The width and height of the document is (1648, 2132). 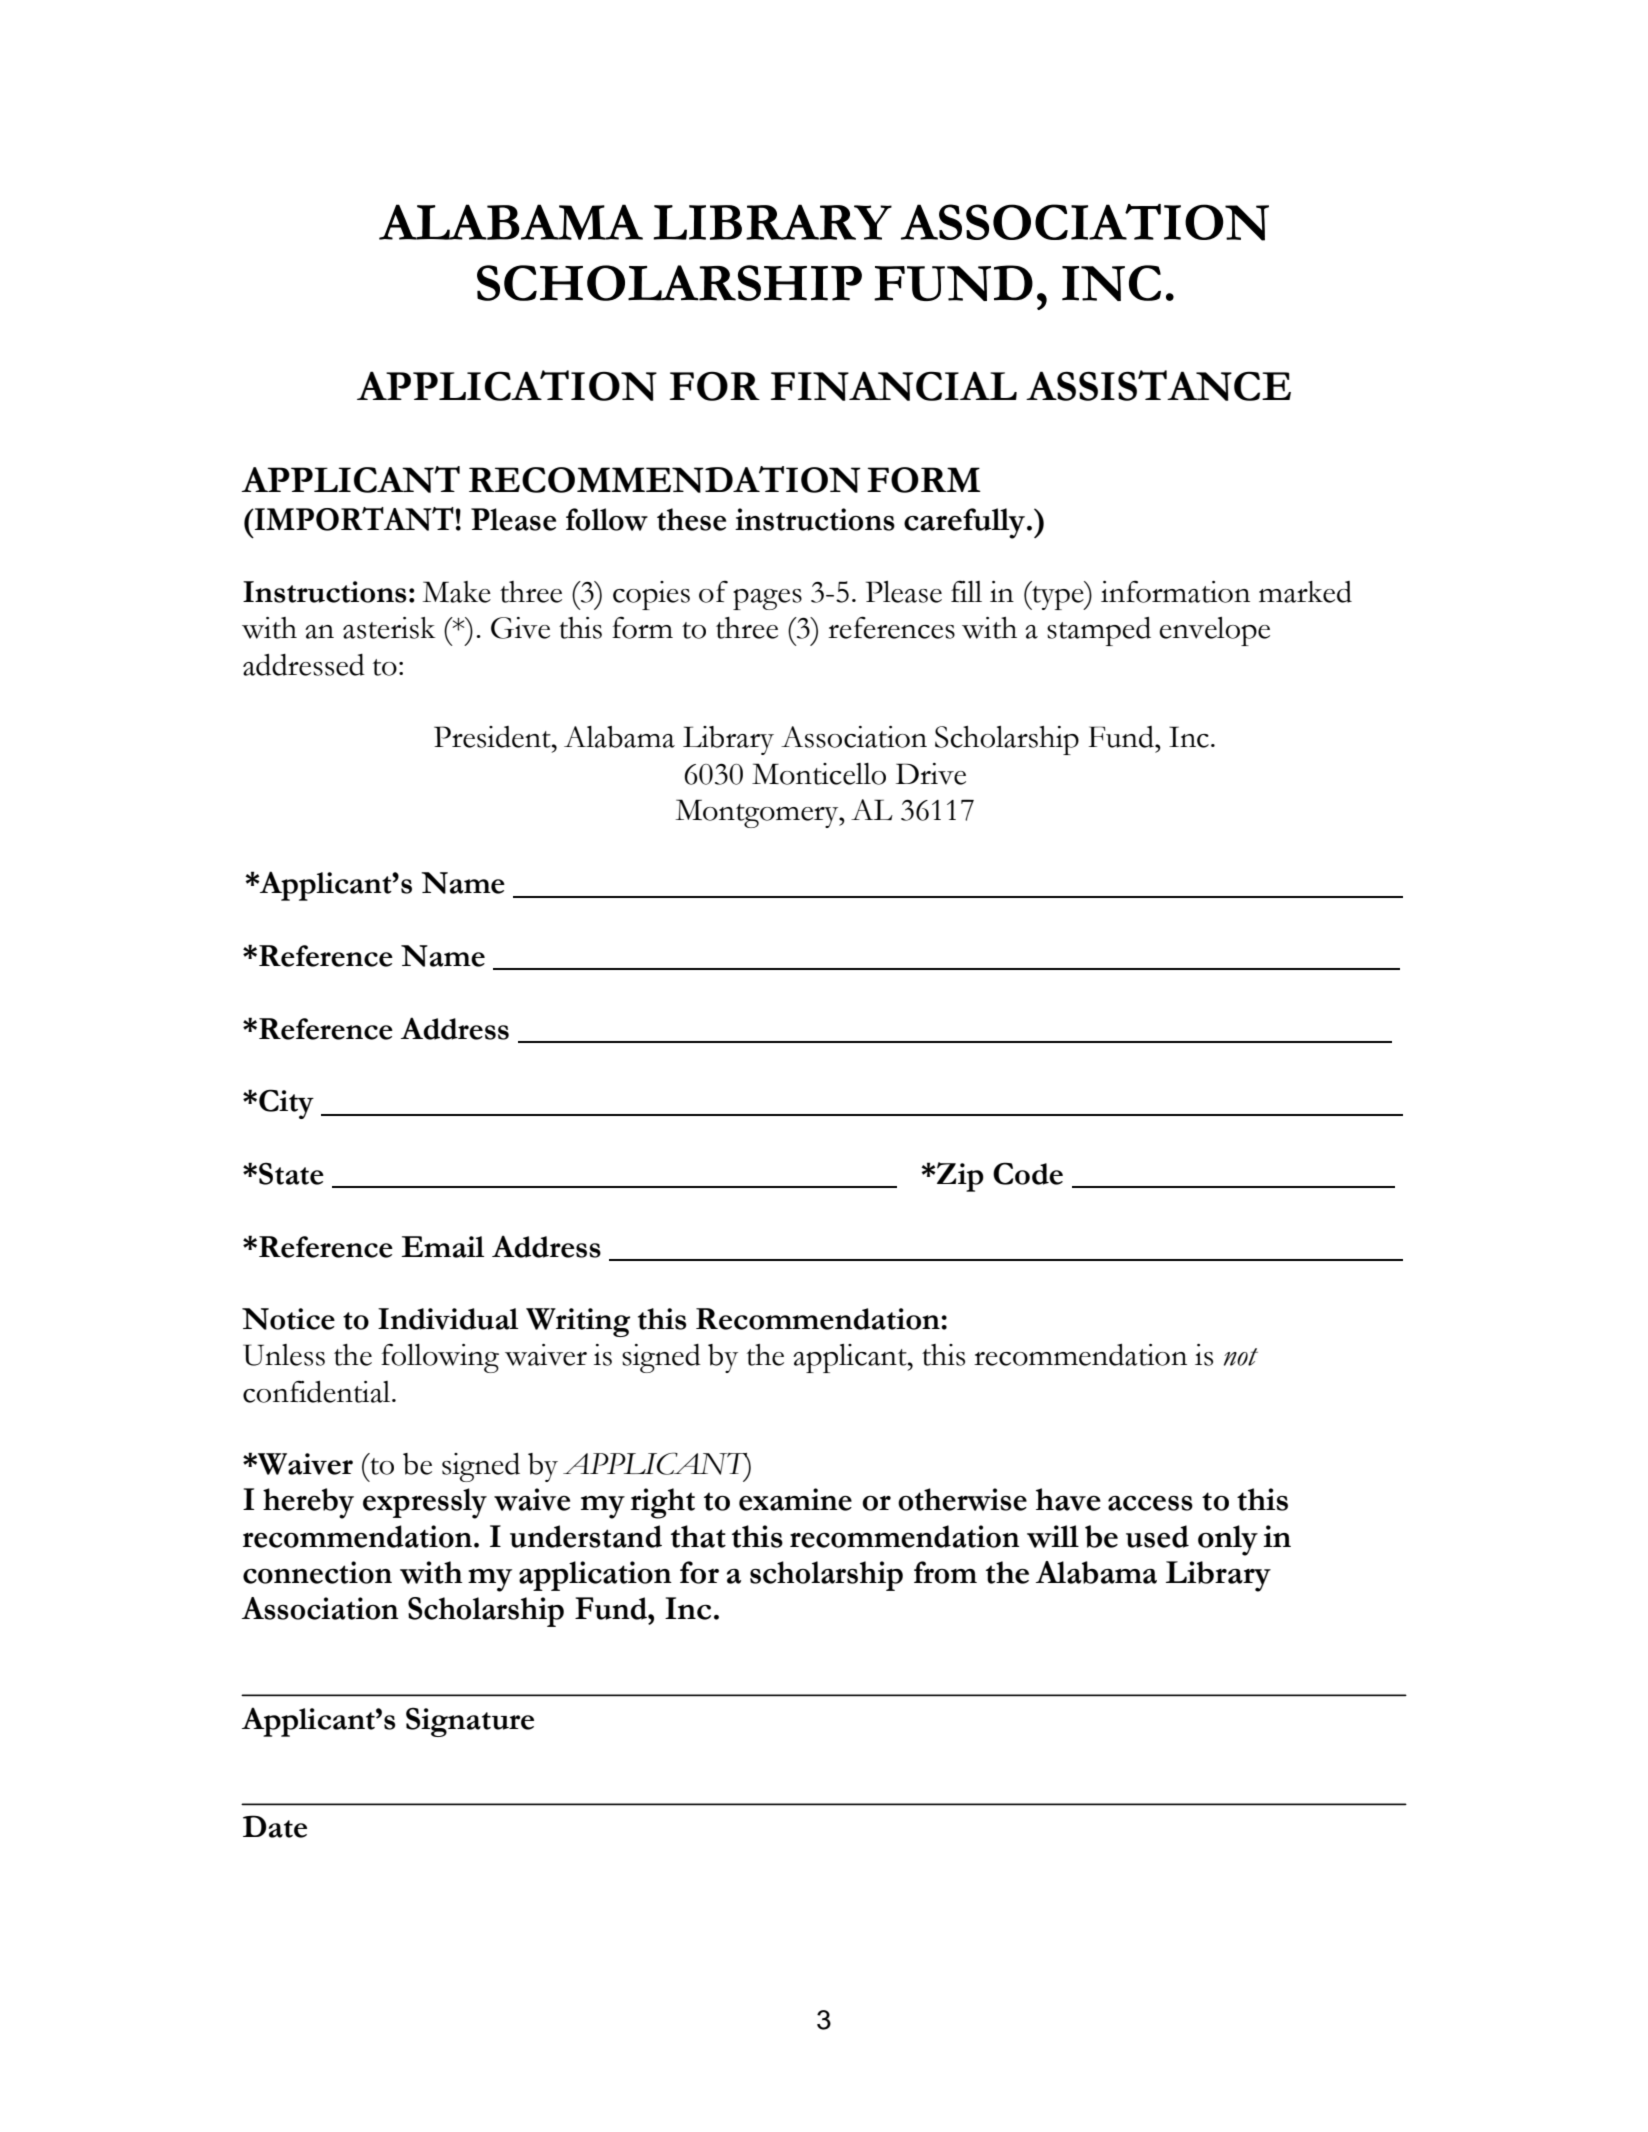 What do you see at coordinates (448, 1319) in the document?
I see `Individual` at bounding box center [448, 1319].
